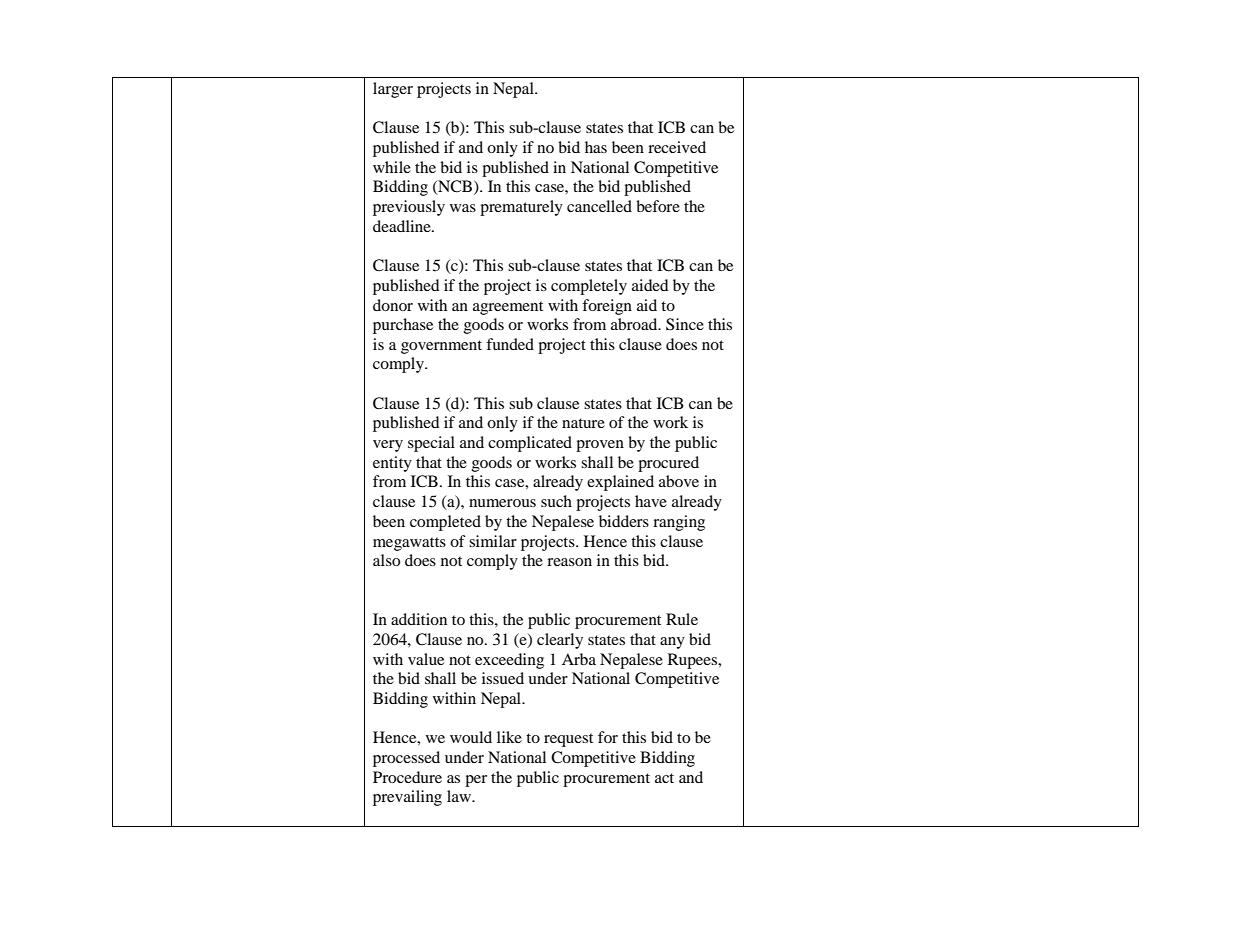  What do you see at coordinates (445, 523) in the page?
I see `completed` at bounding box center [445, 523].
